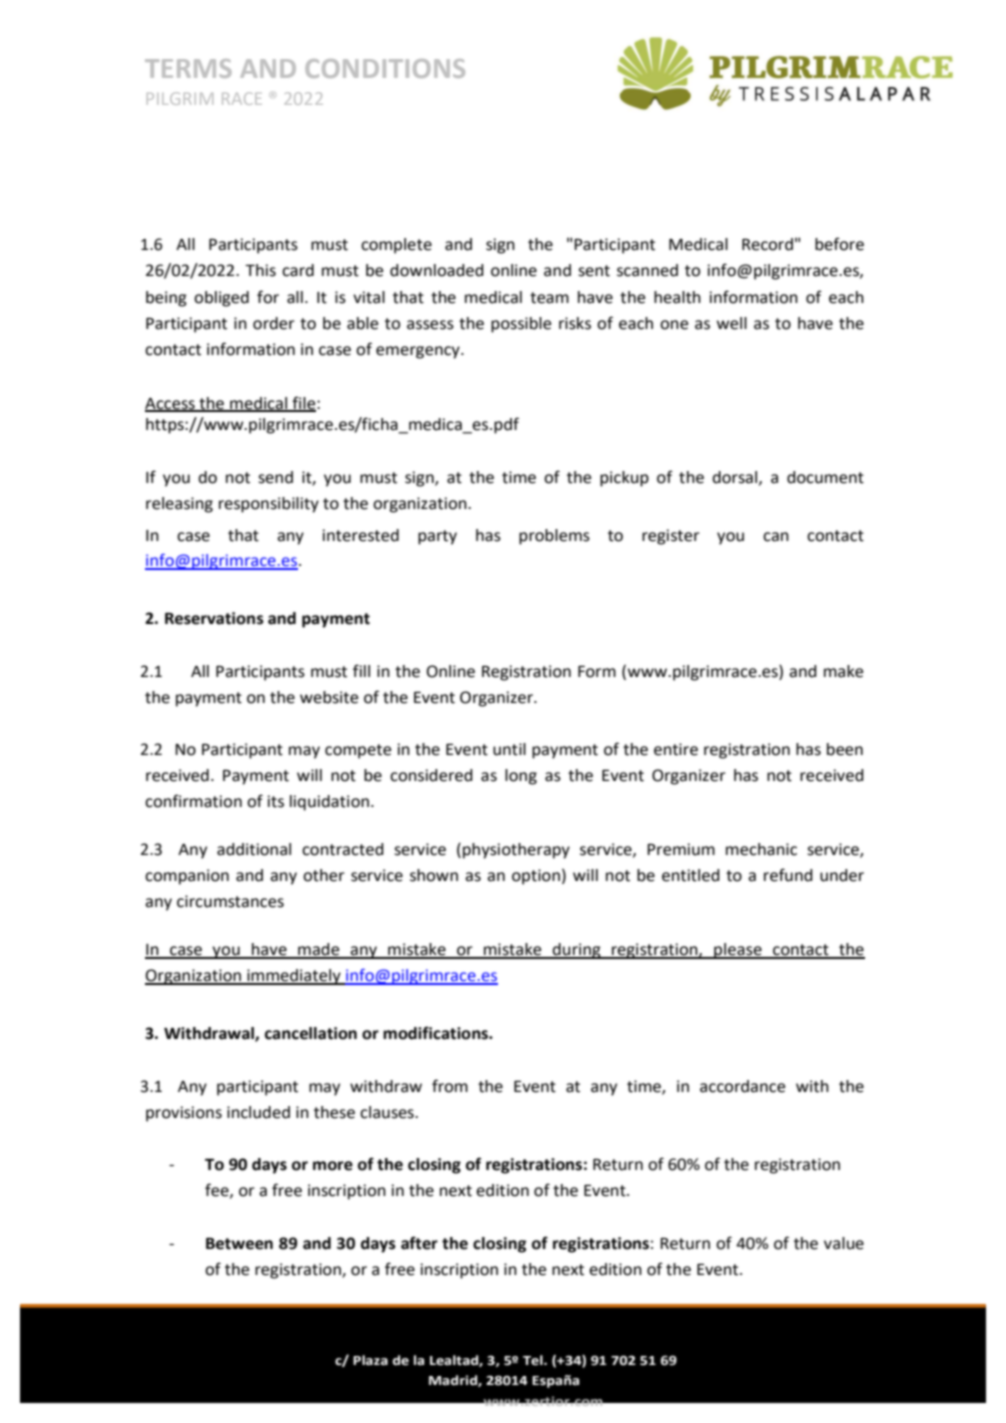  I want to click on circumstances, so click(230, 901).
